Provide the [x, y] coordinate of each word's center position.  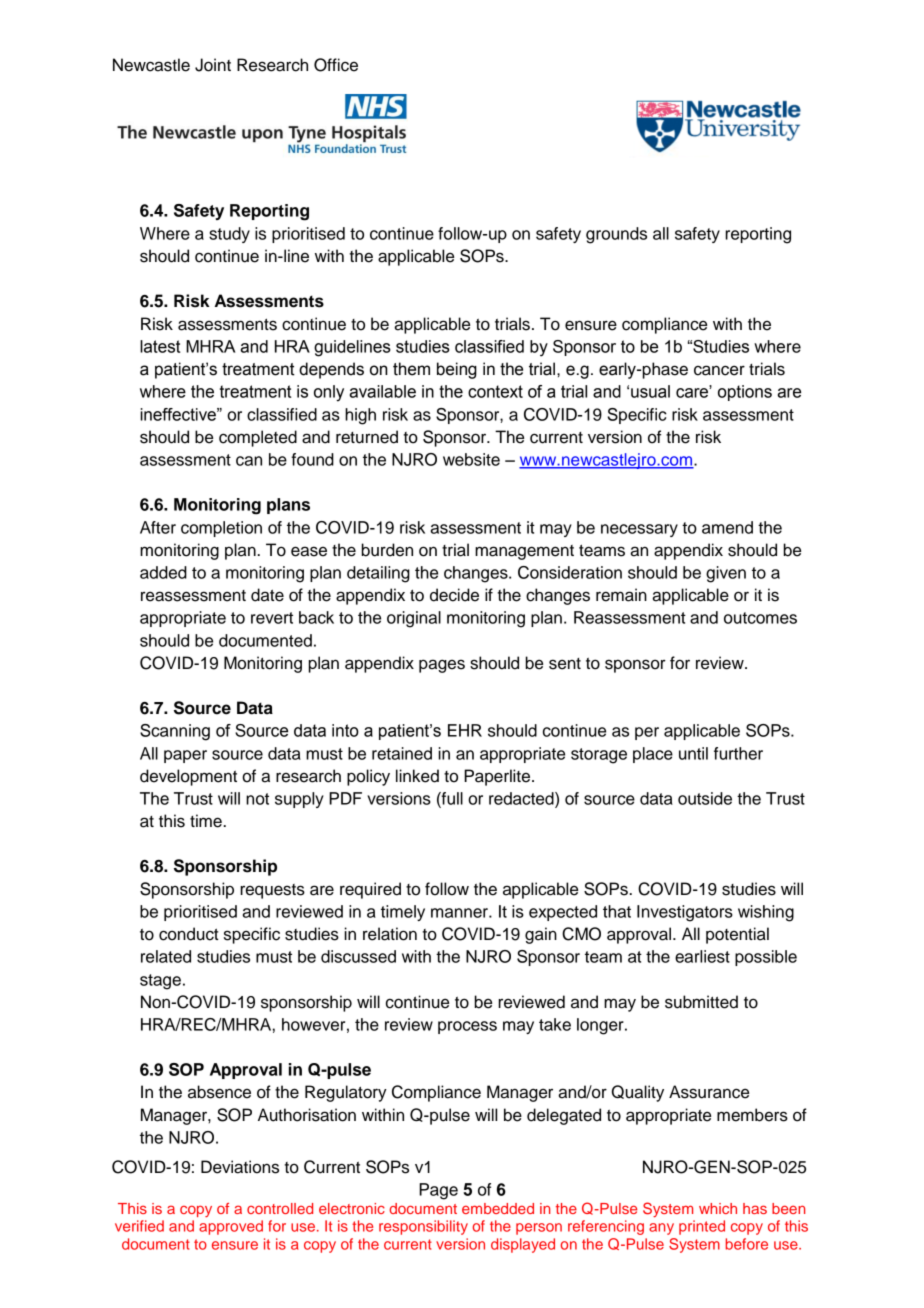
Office [336, 65]
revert [272, 618]
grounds [616, 235]
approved [231, 1227]
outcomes [760, 618]
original [414, 619]
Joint [213, 65]
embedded [498, 1208]
